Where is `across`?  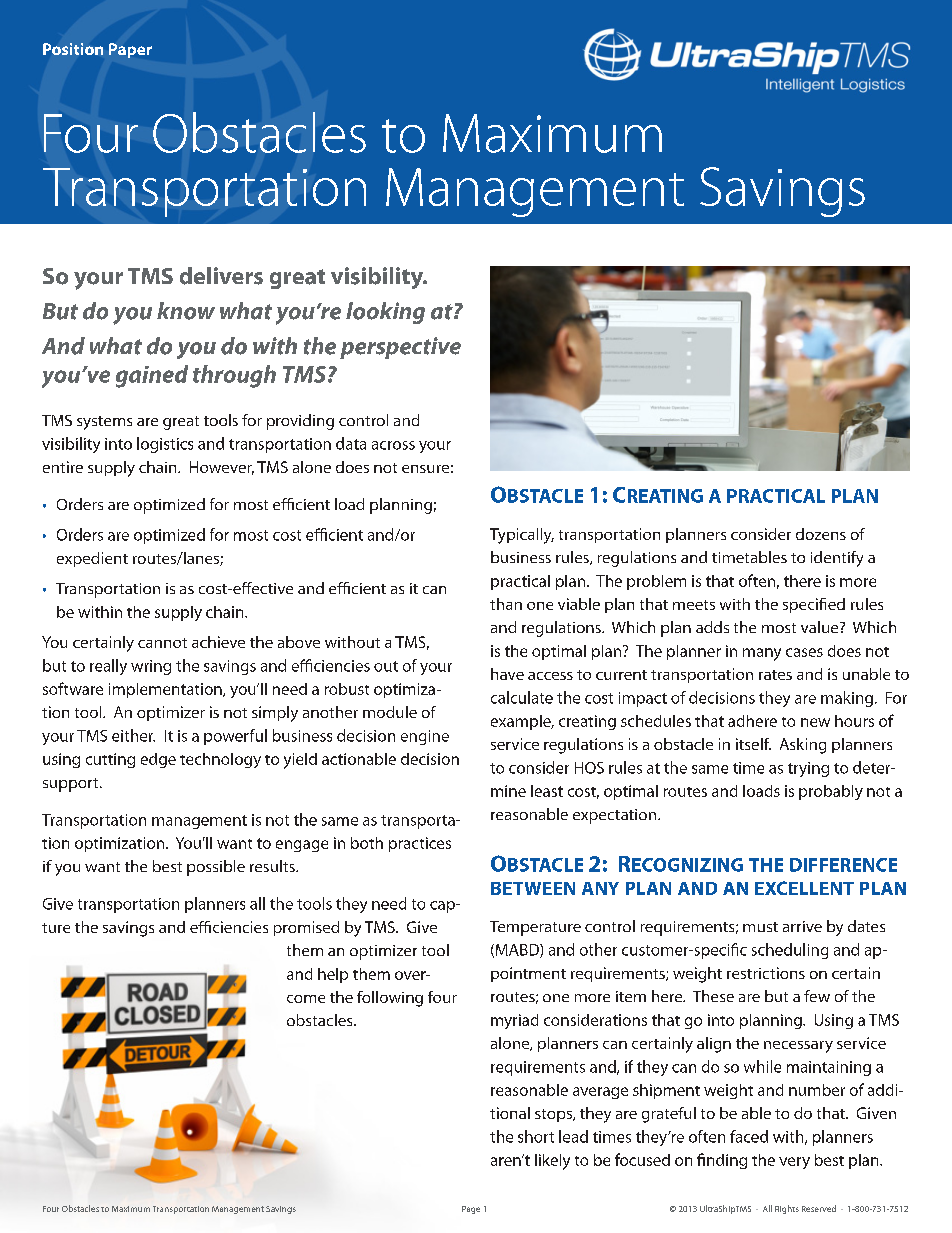 across is located at coordinates (393, 445).
